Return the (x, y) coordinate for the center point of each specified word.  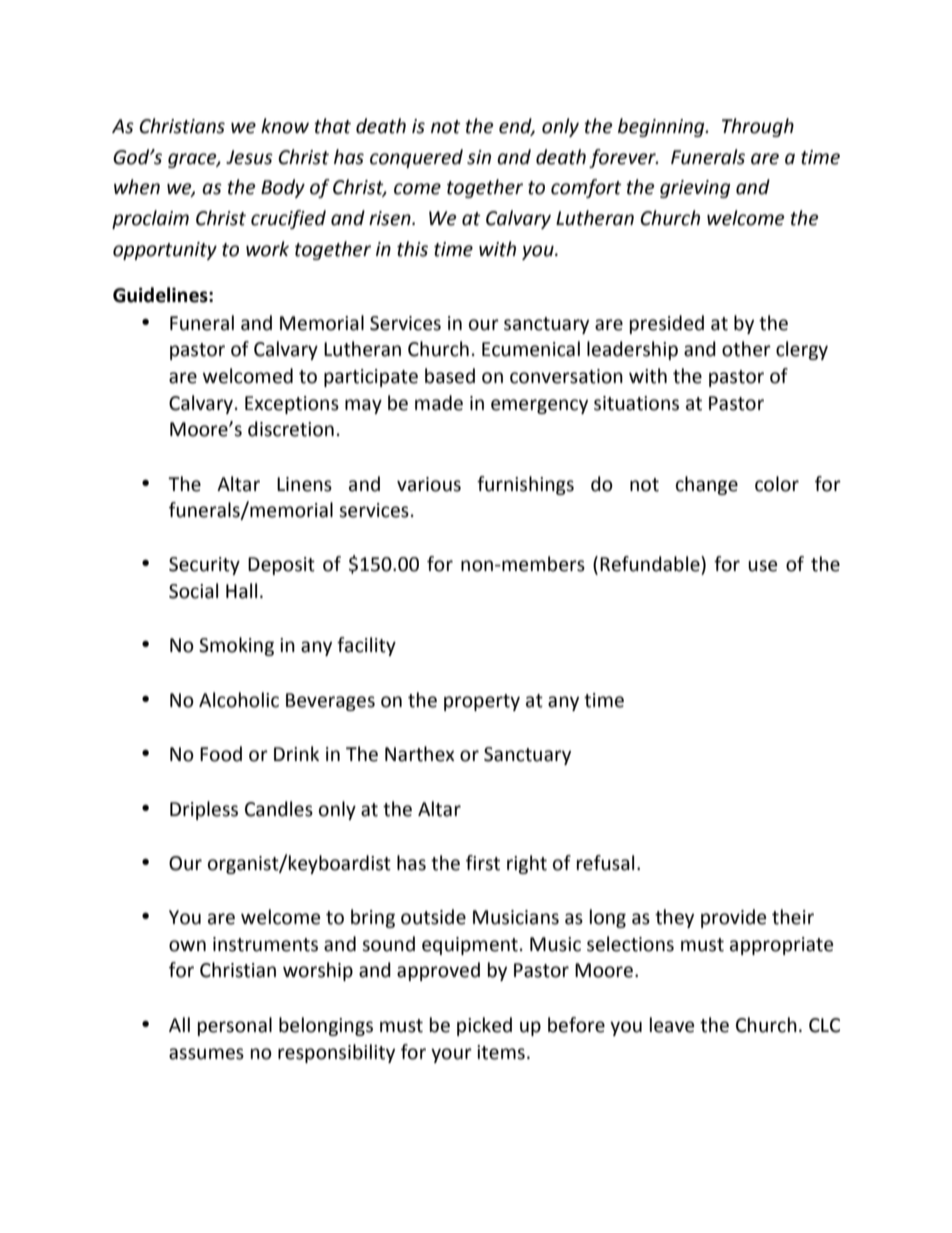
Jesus (249, 157)
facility (366, 646)
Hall (241, 591)
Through (758, 127)
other (746, 349)
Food (221, 754)
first (483, 863)
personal (235, 1026)
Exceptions (292, 405)
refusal (605, 863)
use (762, 566)
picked (484, 1026)
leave (672, 1025)
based (450, 376)
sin (479, 157)
